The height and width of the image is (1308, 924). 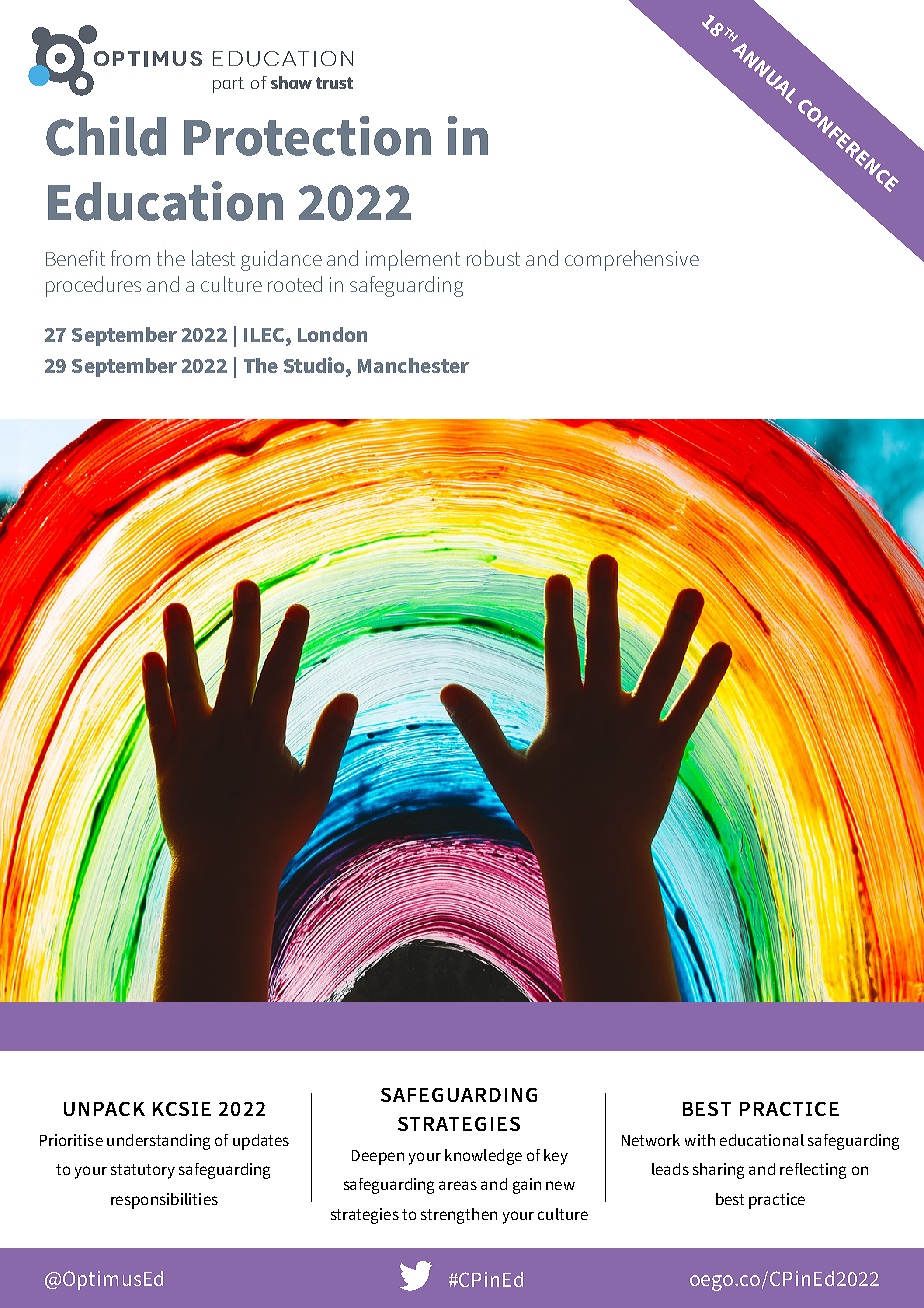 What do you see at coordinates (332, 334) in the image?
I see `London` at bounding box center [332, 334].
